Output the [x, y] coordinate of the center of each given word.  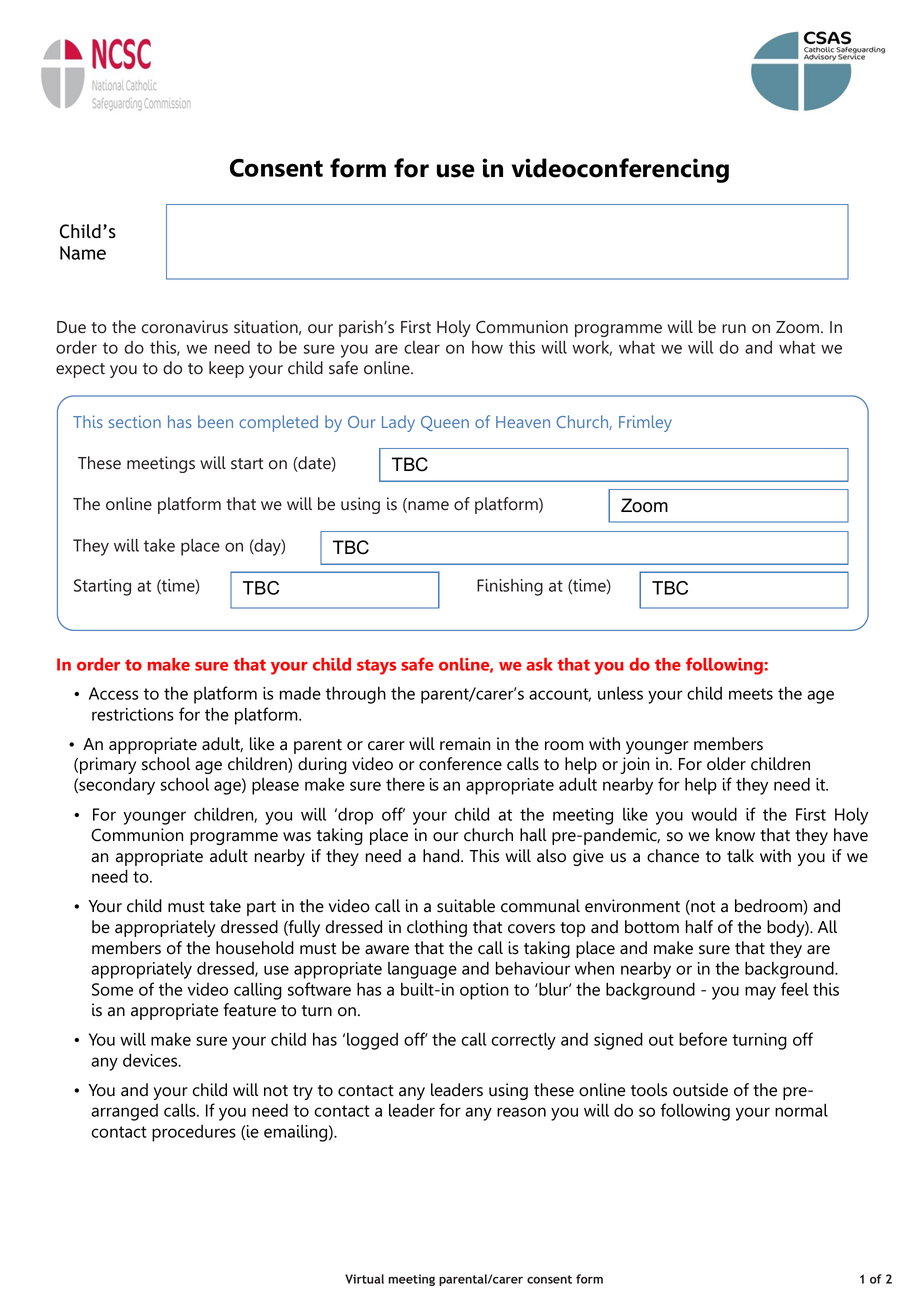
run [734, 329]
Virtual [364, 1279]
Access [113, 693]
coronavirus [185, 327]
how [487, 347]
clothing [437, 928]
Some [112, 989]
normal [801, 1110]
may [760, 993]
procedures [194, 1133]
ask [540, 664]
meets [751, 694]
